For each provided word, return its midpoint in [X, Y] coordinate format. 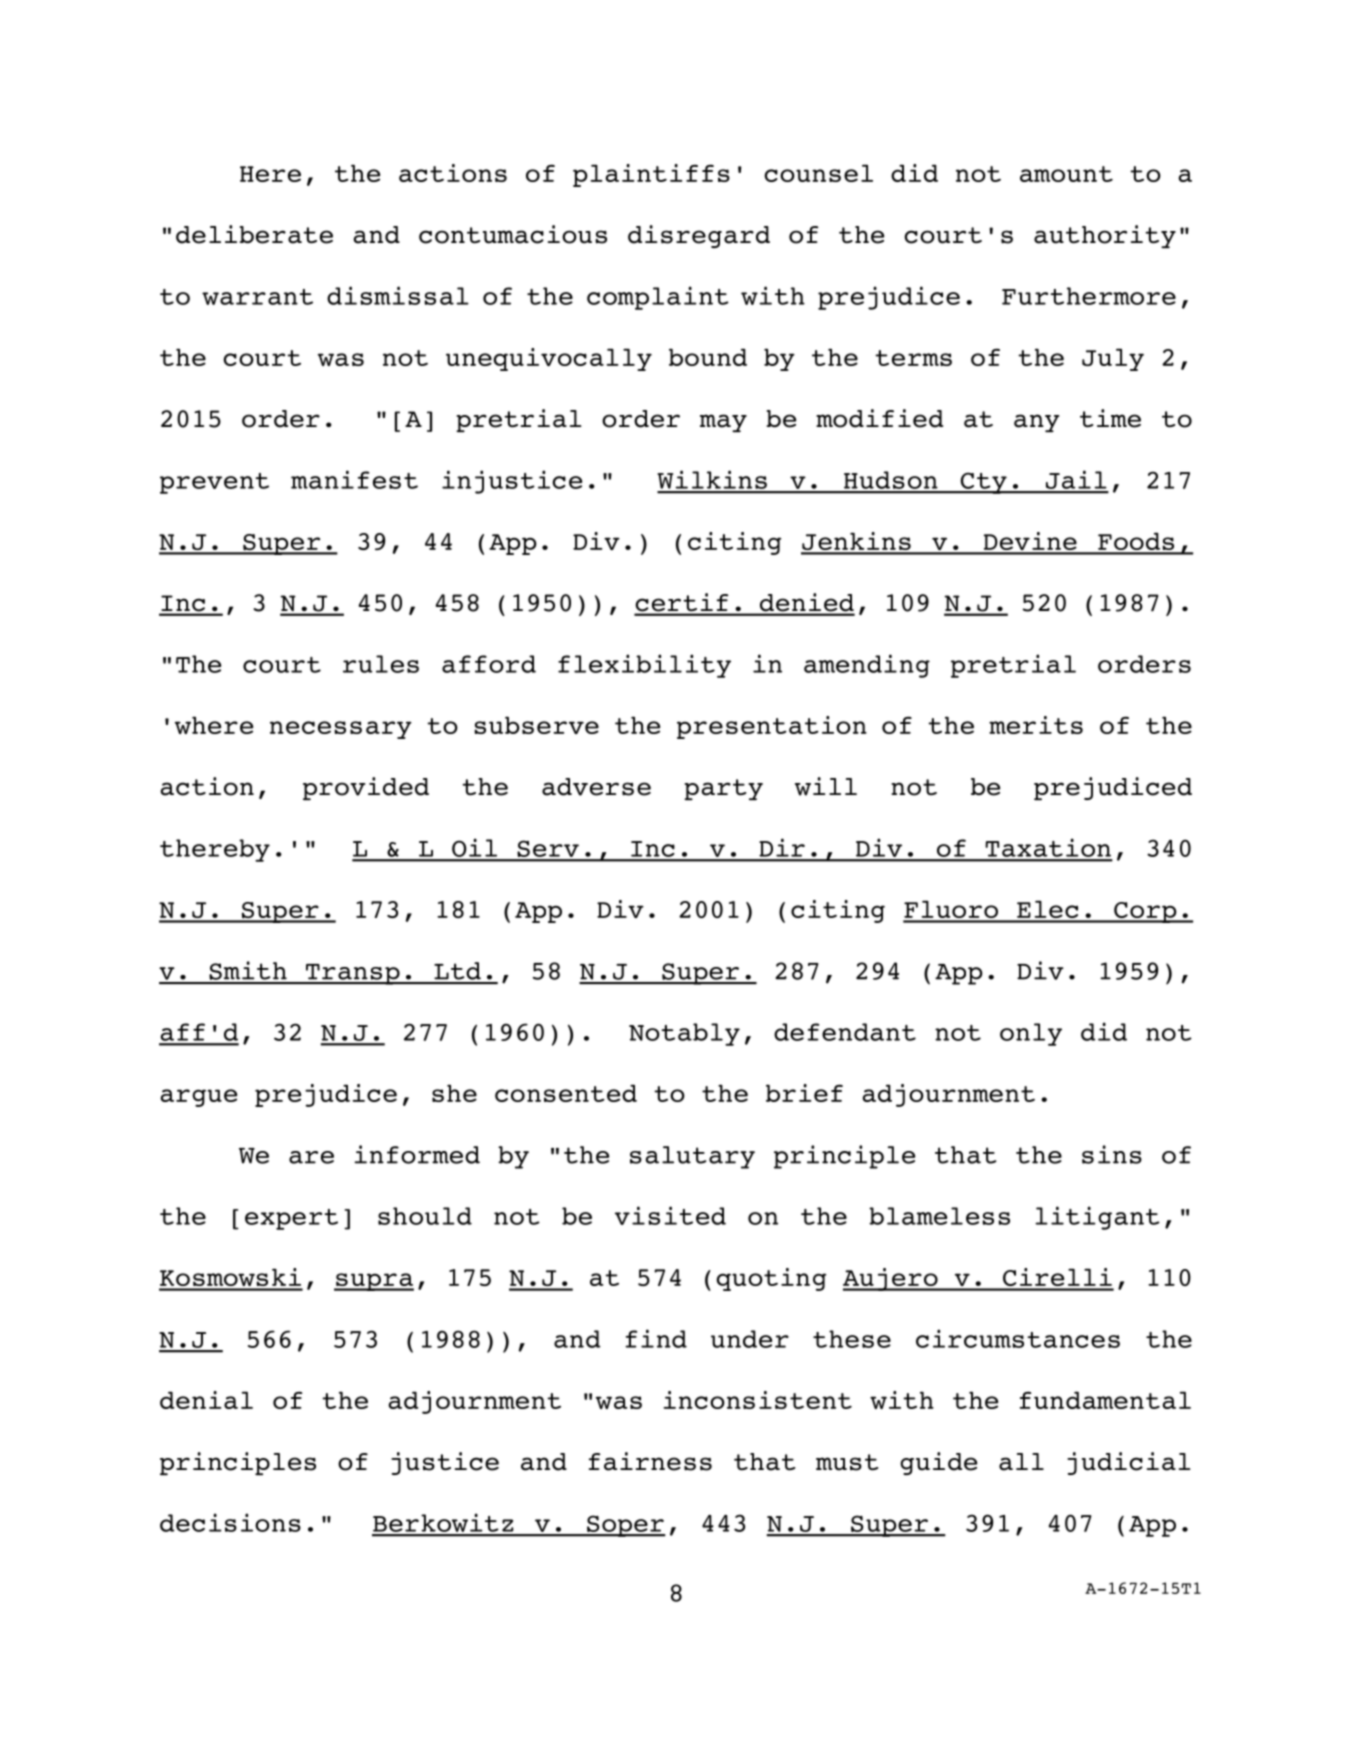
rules [381, 664]
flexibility [644, 666]
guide [938, 1463]
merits [1036, 725]
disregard [699, 236]
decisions [230, 1522]
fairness [650, 1461]
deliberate [254, 234]
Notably [684, 1034]
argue [199, 1098]
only [1031, 1034]
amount [1066, 174]
